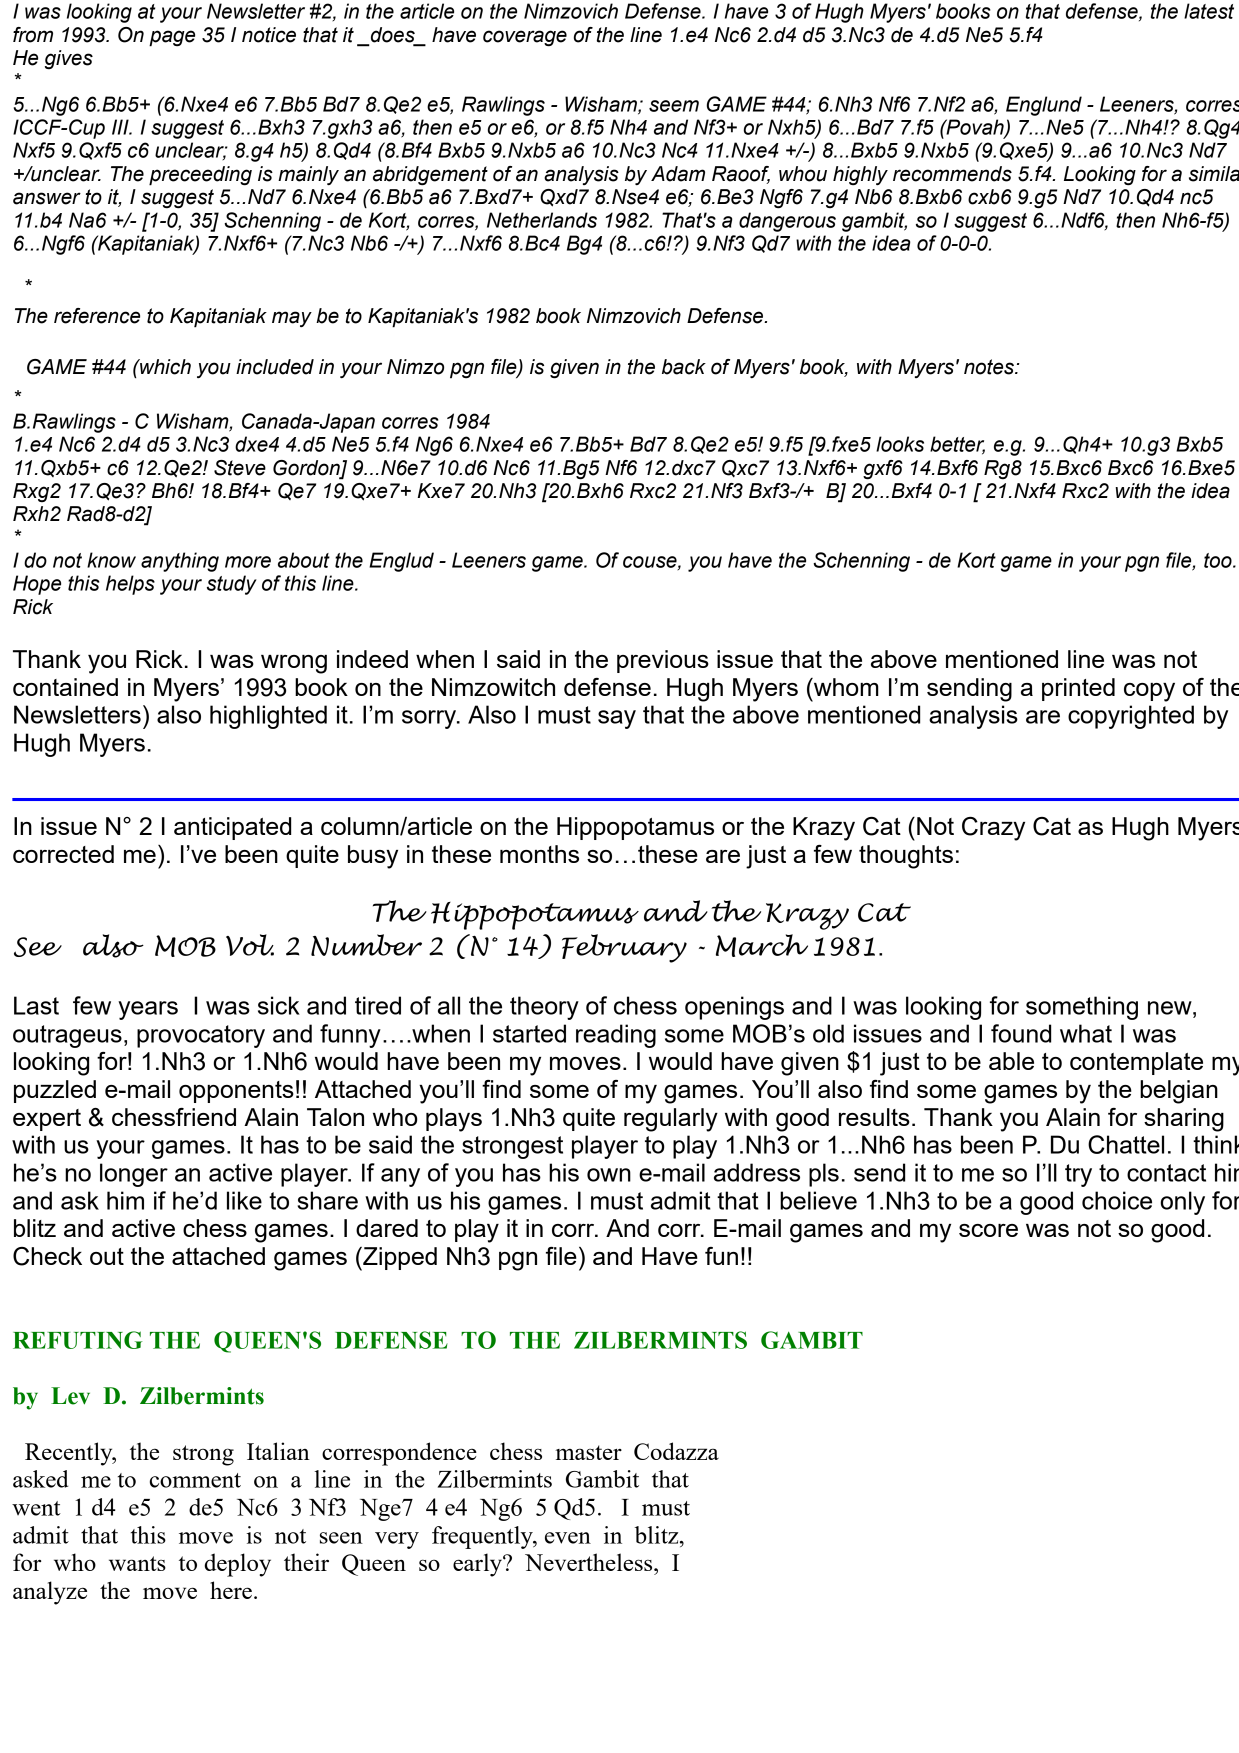 The width and height of the image is (1239, 1753). What do you see at coordinates (148, 1010) in the image?
I see `years` at bounding box center [148, 1010].
